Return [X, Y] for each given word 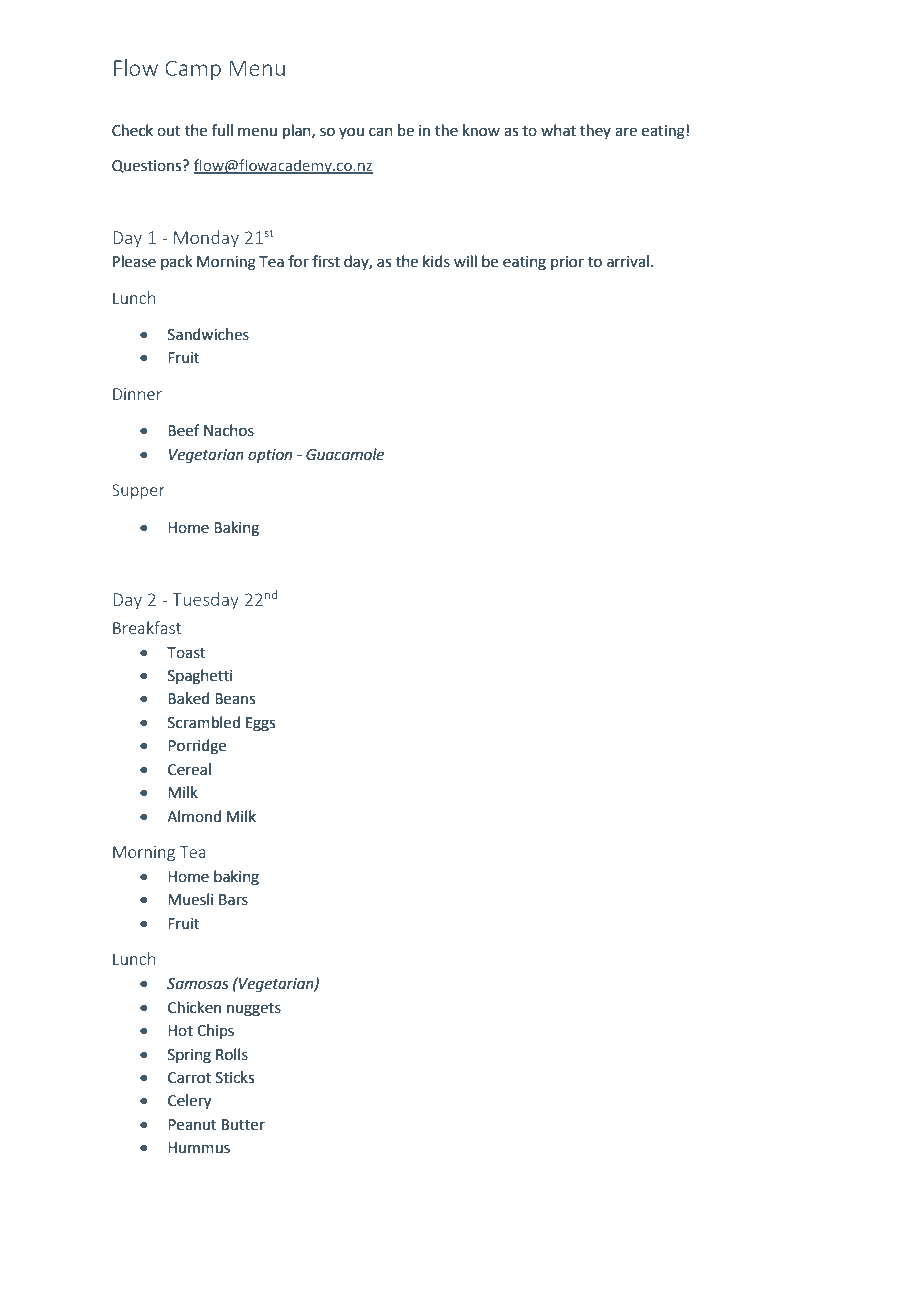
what [558, 130]
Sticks [235, 1077]
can [381, 132]
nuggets [254, 1010]
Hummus [199, 1148]
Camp [193, 70]
